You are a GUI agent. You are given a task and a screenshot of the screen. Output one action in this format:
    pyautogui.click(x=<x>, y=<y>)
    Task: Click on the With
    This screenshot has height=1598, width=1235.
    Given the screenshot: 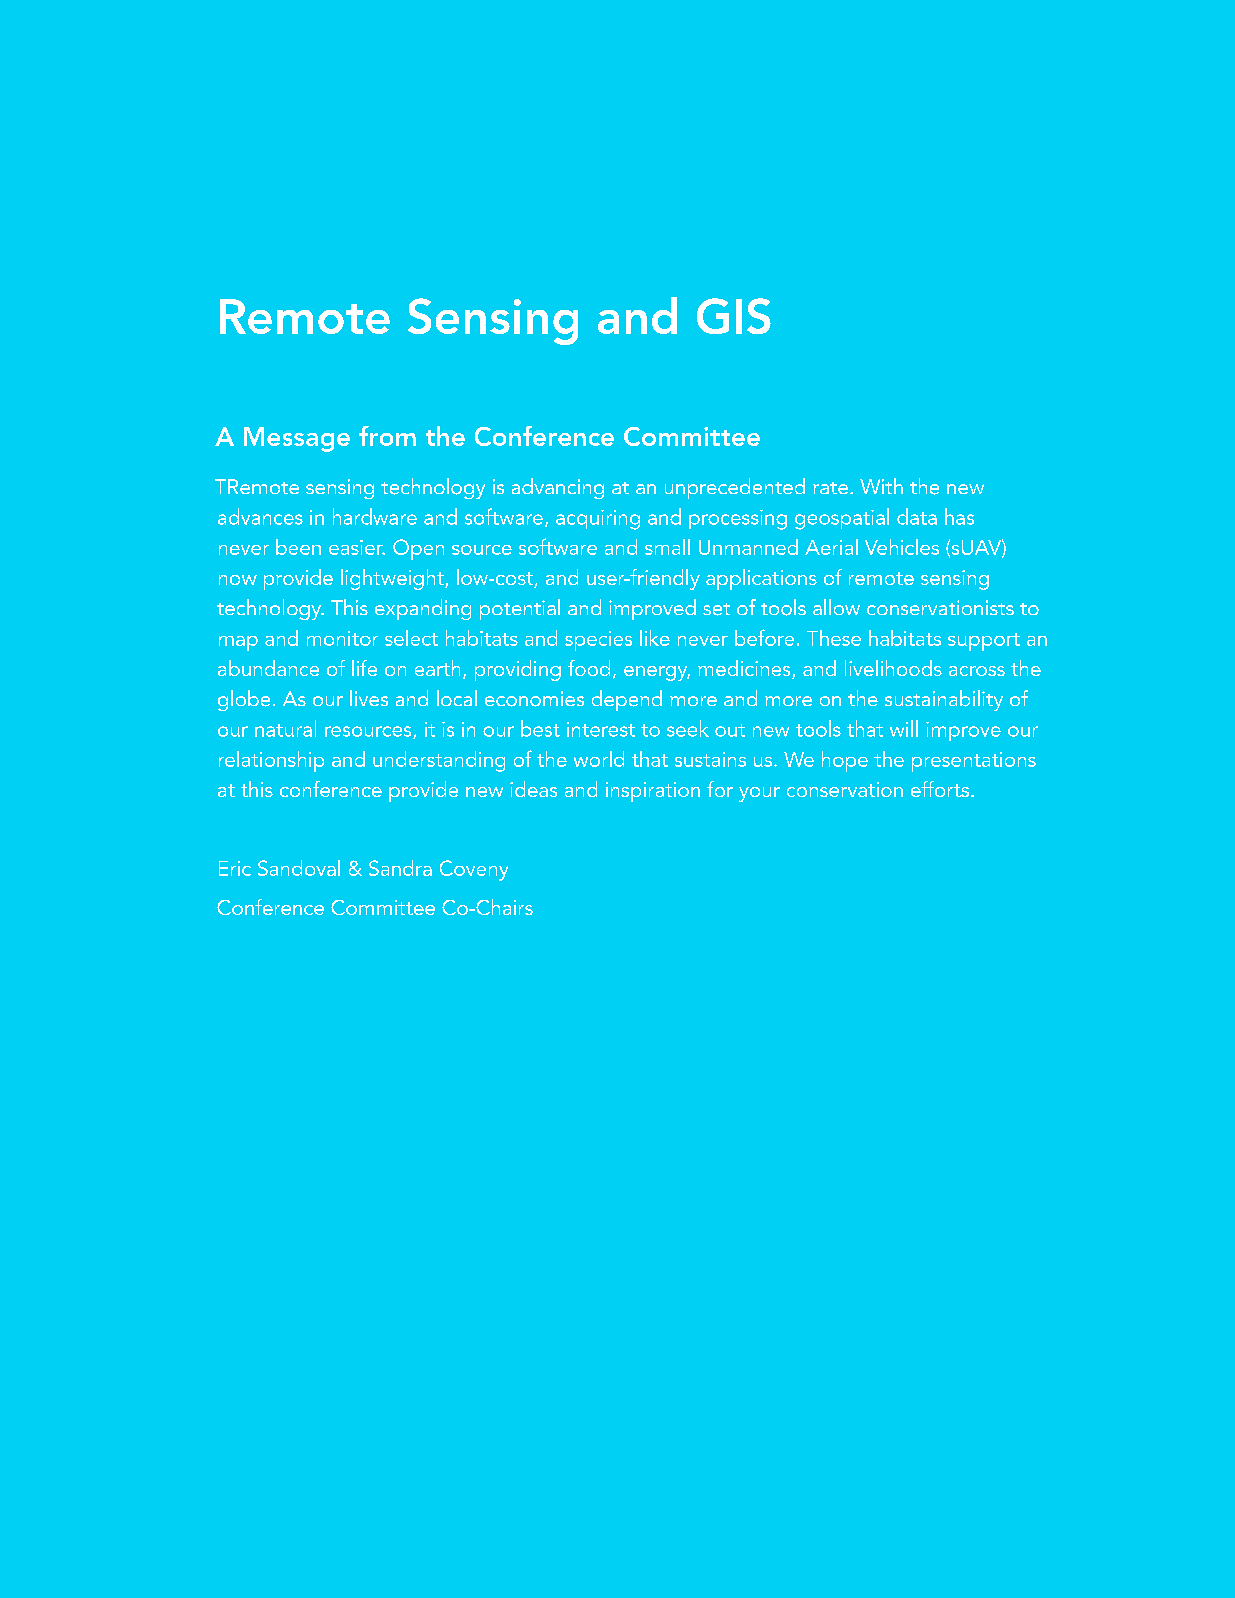 What is the action you would take?
    pyautogui.click(x=881, y=486)
